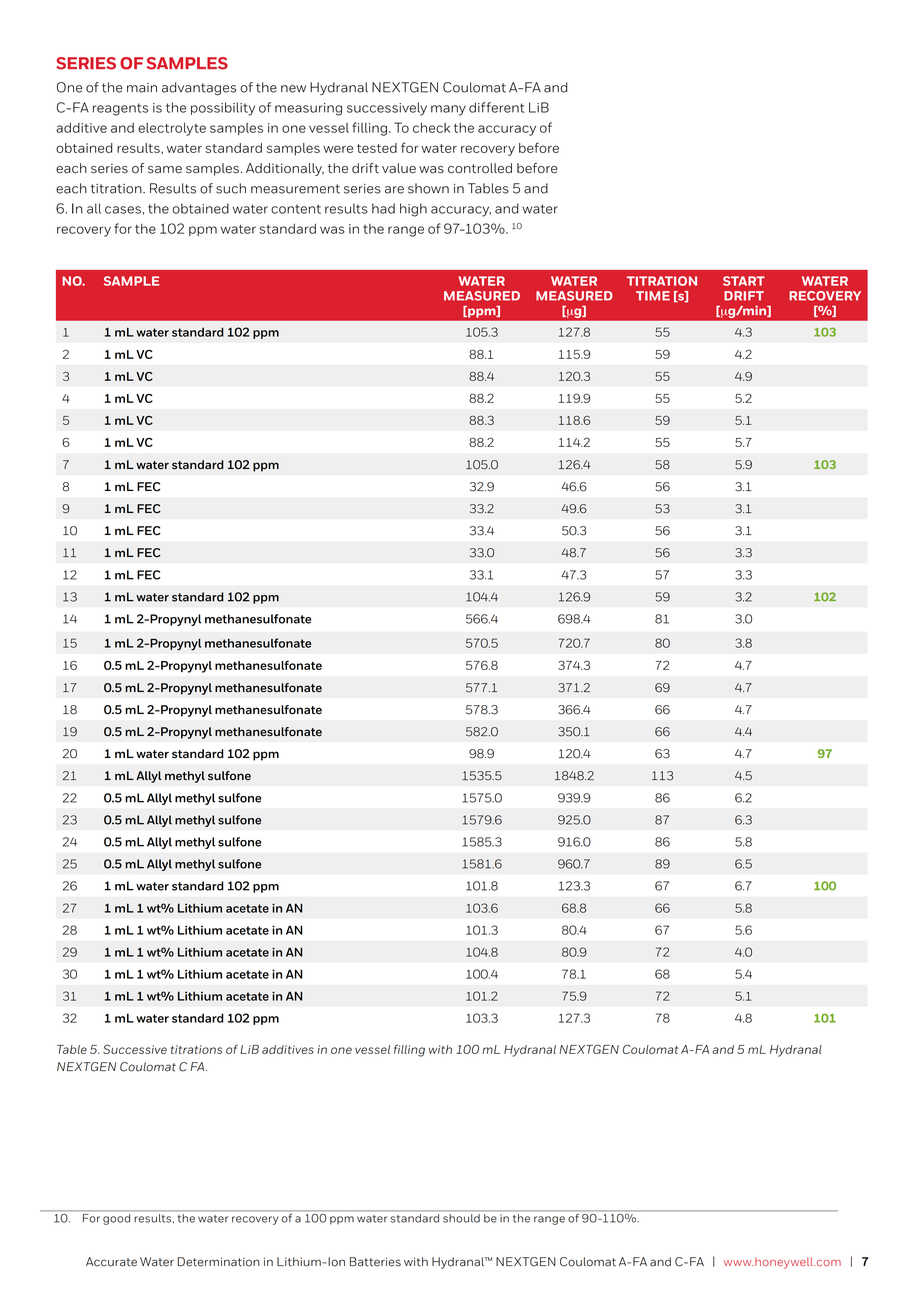  What do you see at coordinates (116, 1219) in the document?
I see `good` at bounding box center [116, 1219].
